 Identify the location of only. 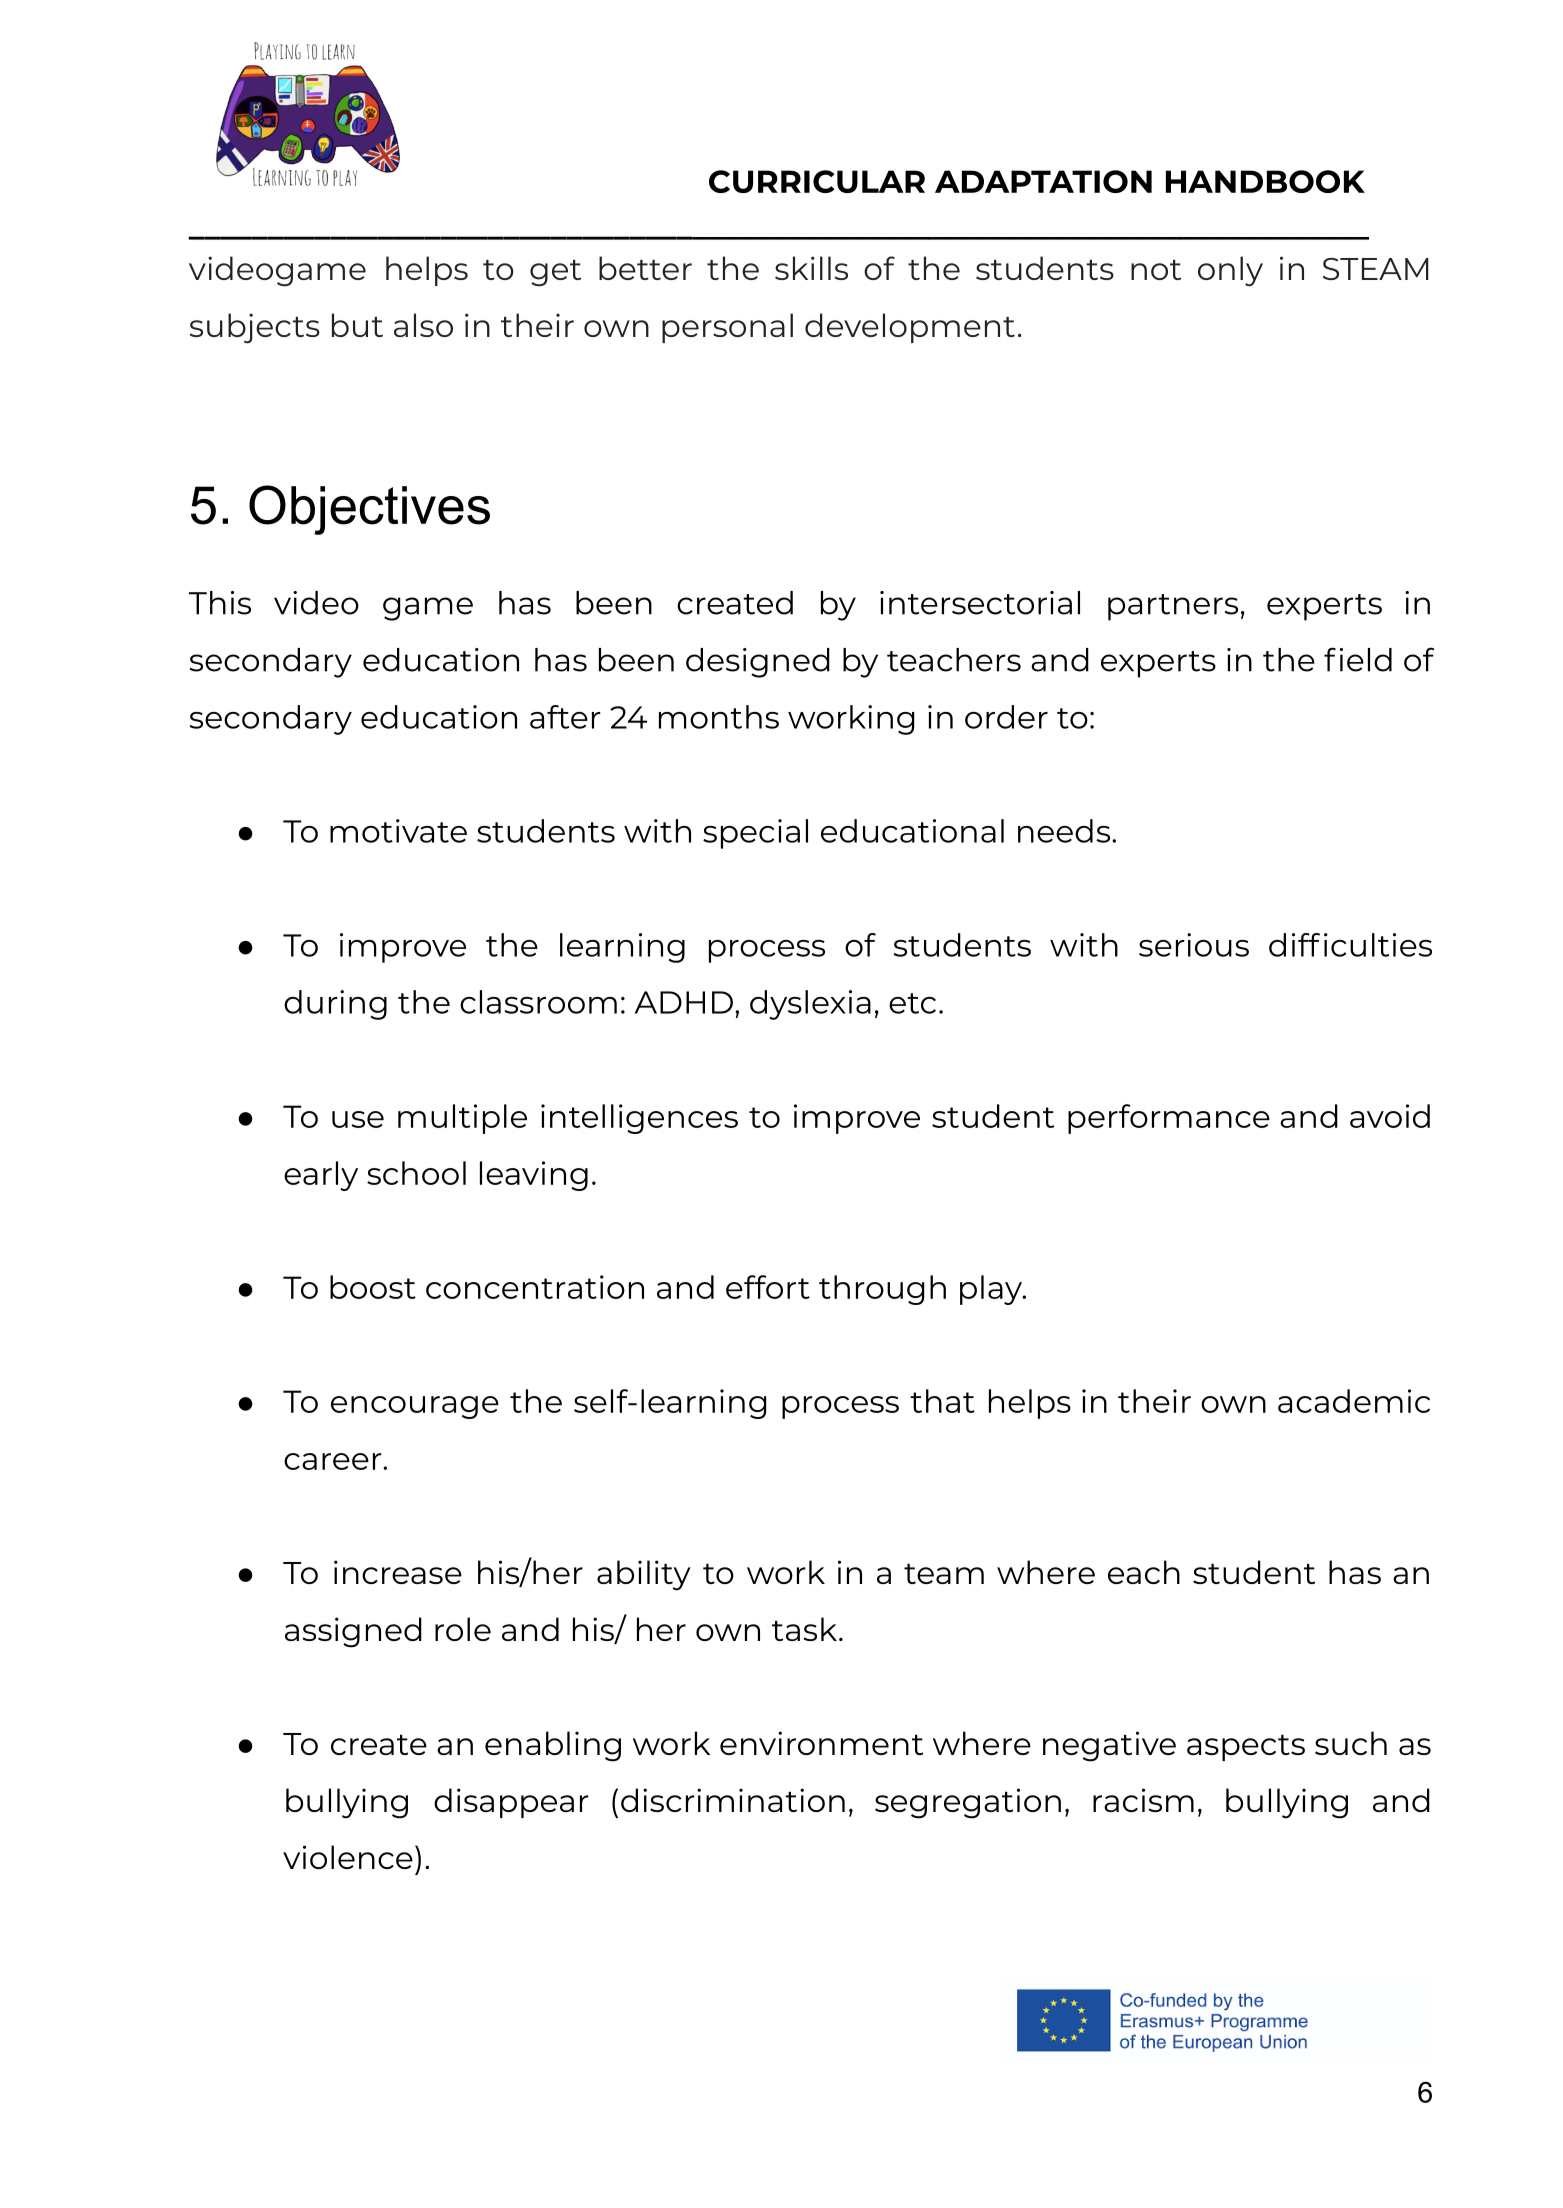
(1230, 271).
